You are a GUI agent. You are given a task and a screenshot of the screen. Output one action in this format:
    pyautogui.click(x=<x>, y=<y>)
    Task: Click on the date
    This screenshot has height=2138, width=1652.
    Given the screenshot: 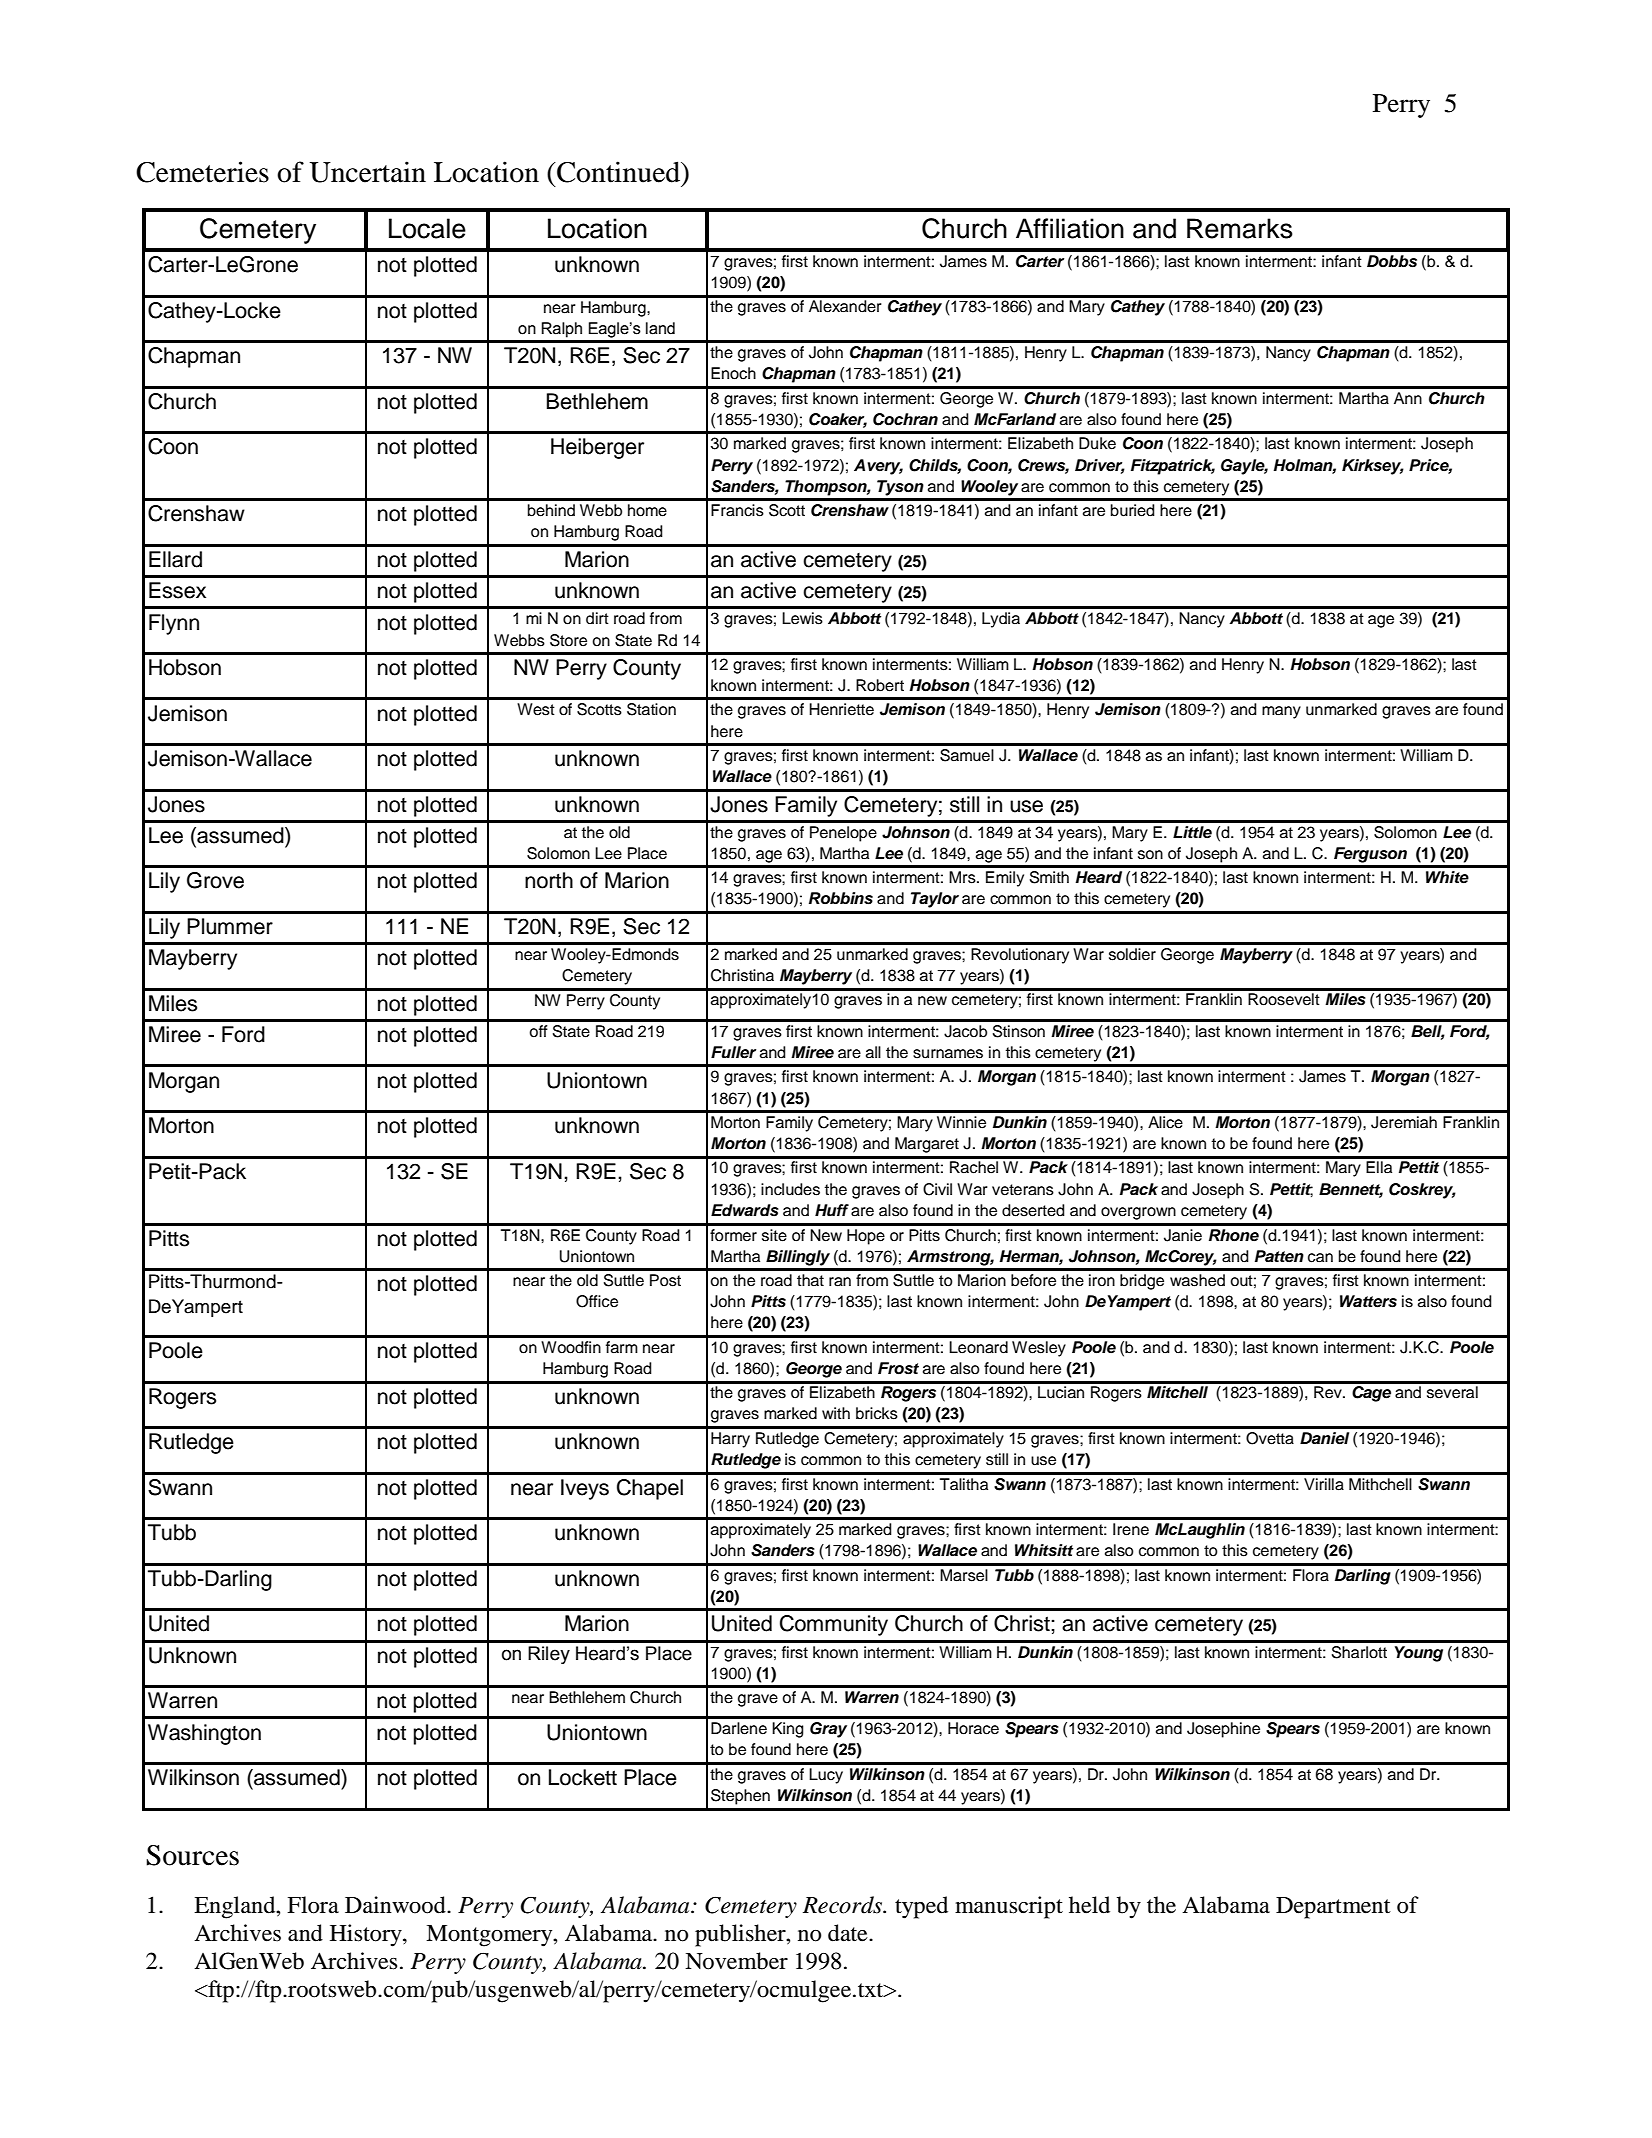 What is the action you would take?
    pyautogui.click(x=849, y=1933)
